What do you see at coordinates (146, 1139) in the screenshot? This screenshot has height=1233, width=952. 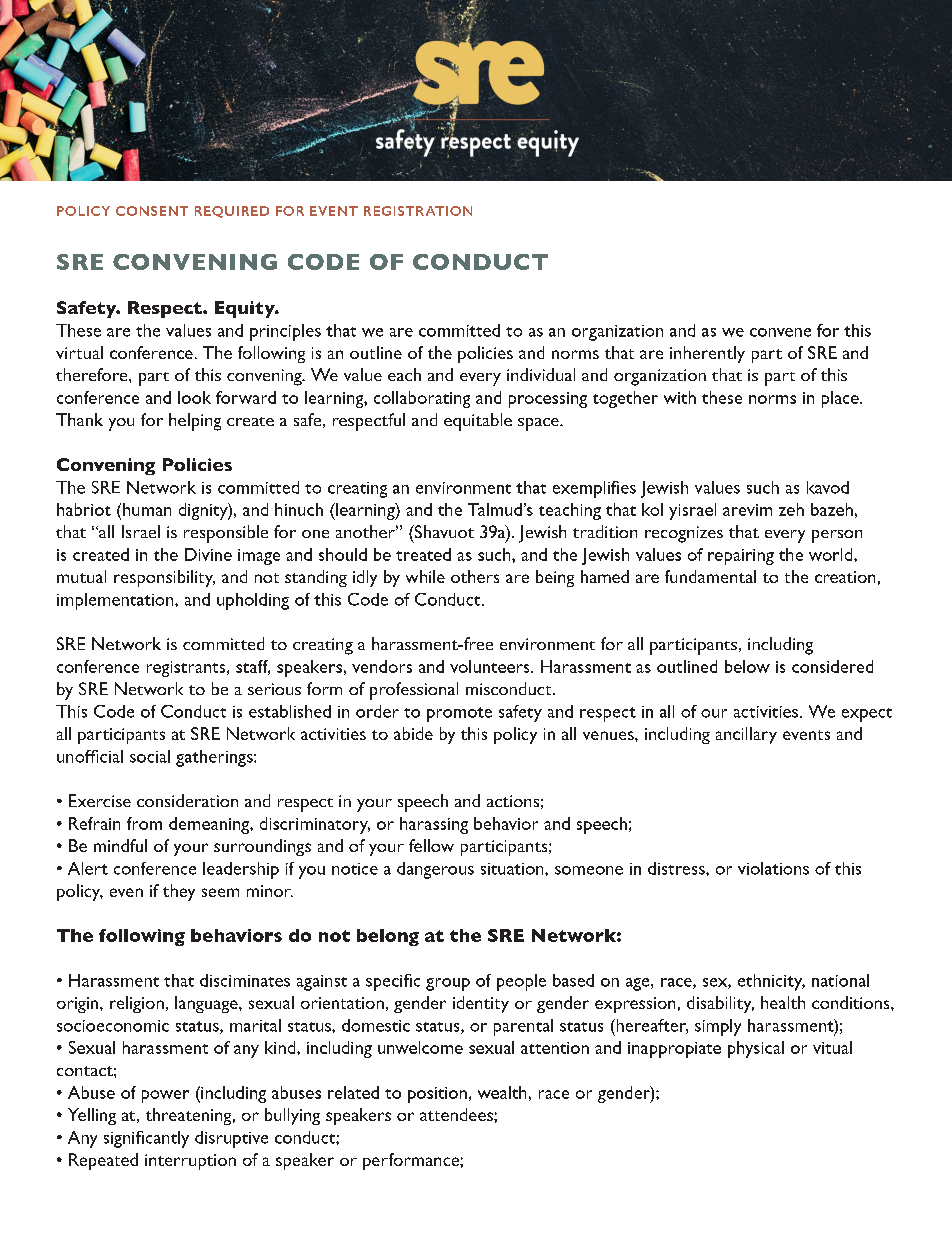 I see `significantly` at bounding box center [146, 1139].
